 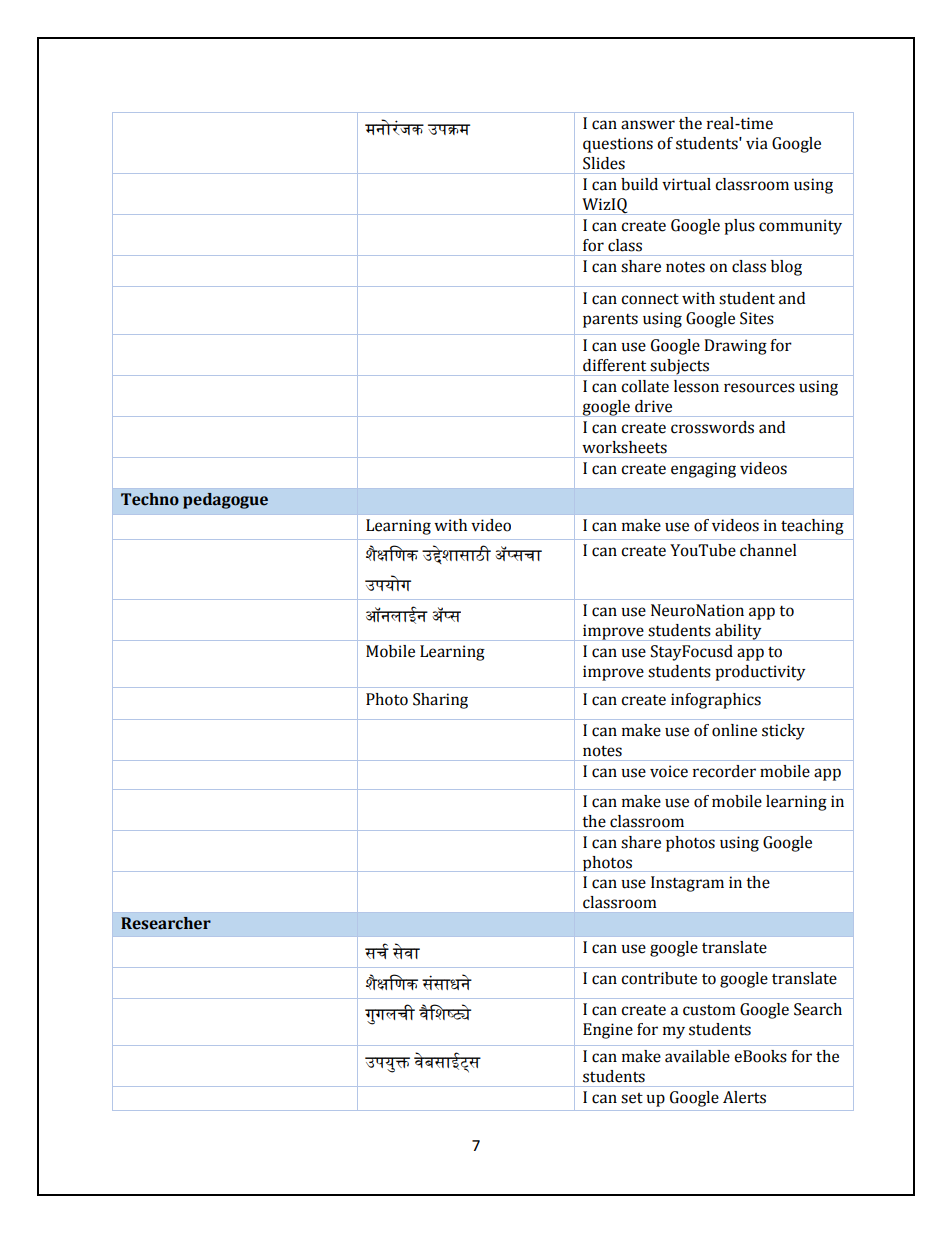 I want to click on worksheets, so click(x=624, y=447).
